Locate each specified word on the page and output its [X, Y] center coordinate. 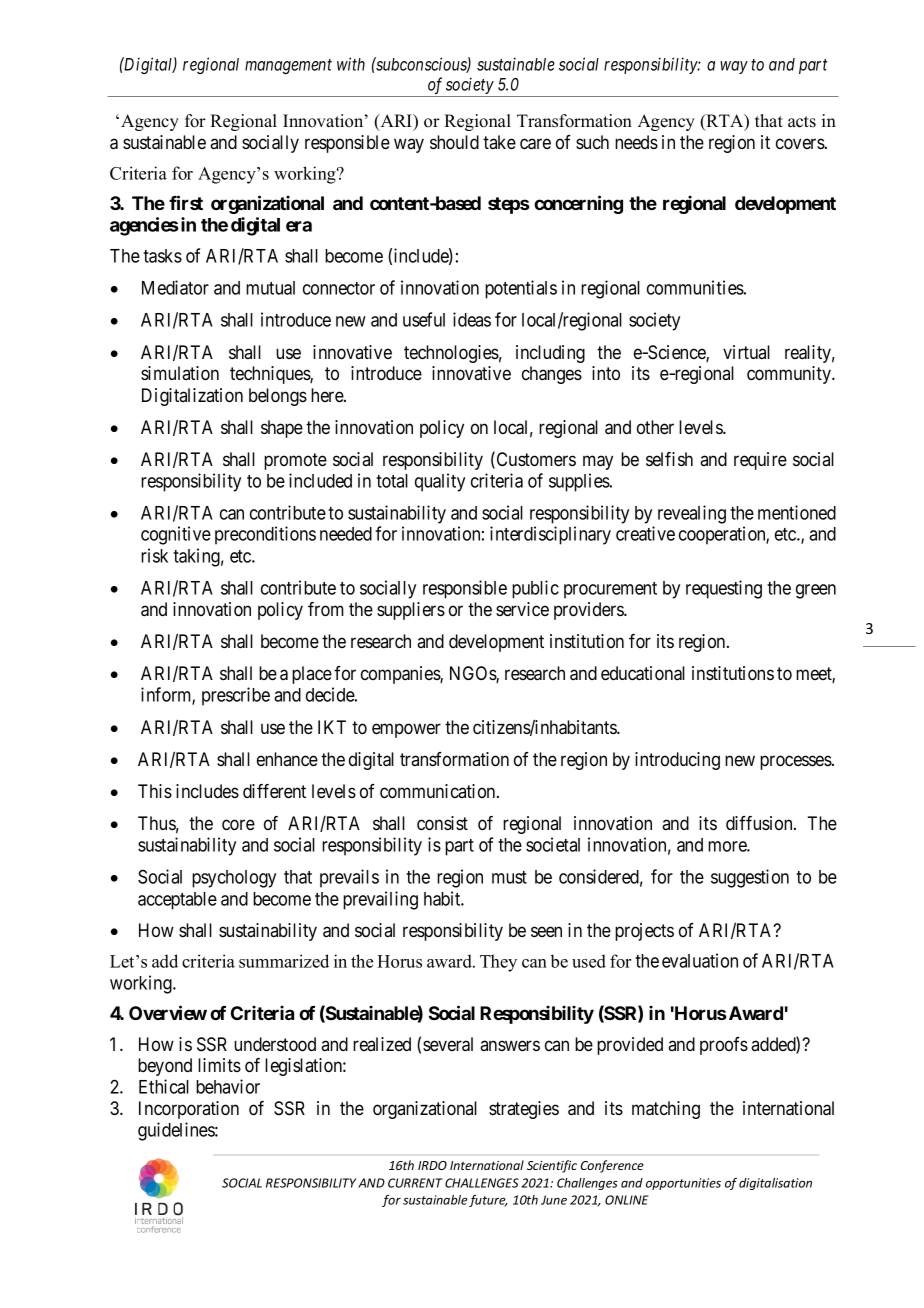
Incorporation [189, 1110]
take [499, 142]
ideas [472, 319]
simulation [180, 373]
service [522, 609]
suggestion [750, 878]
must [509, 877]
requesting [724, 589]
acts [802, 122]
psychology [234, 879]
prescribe [236, 696]
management [288, 66]
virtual [746, 352]
